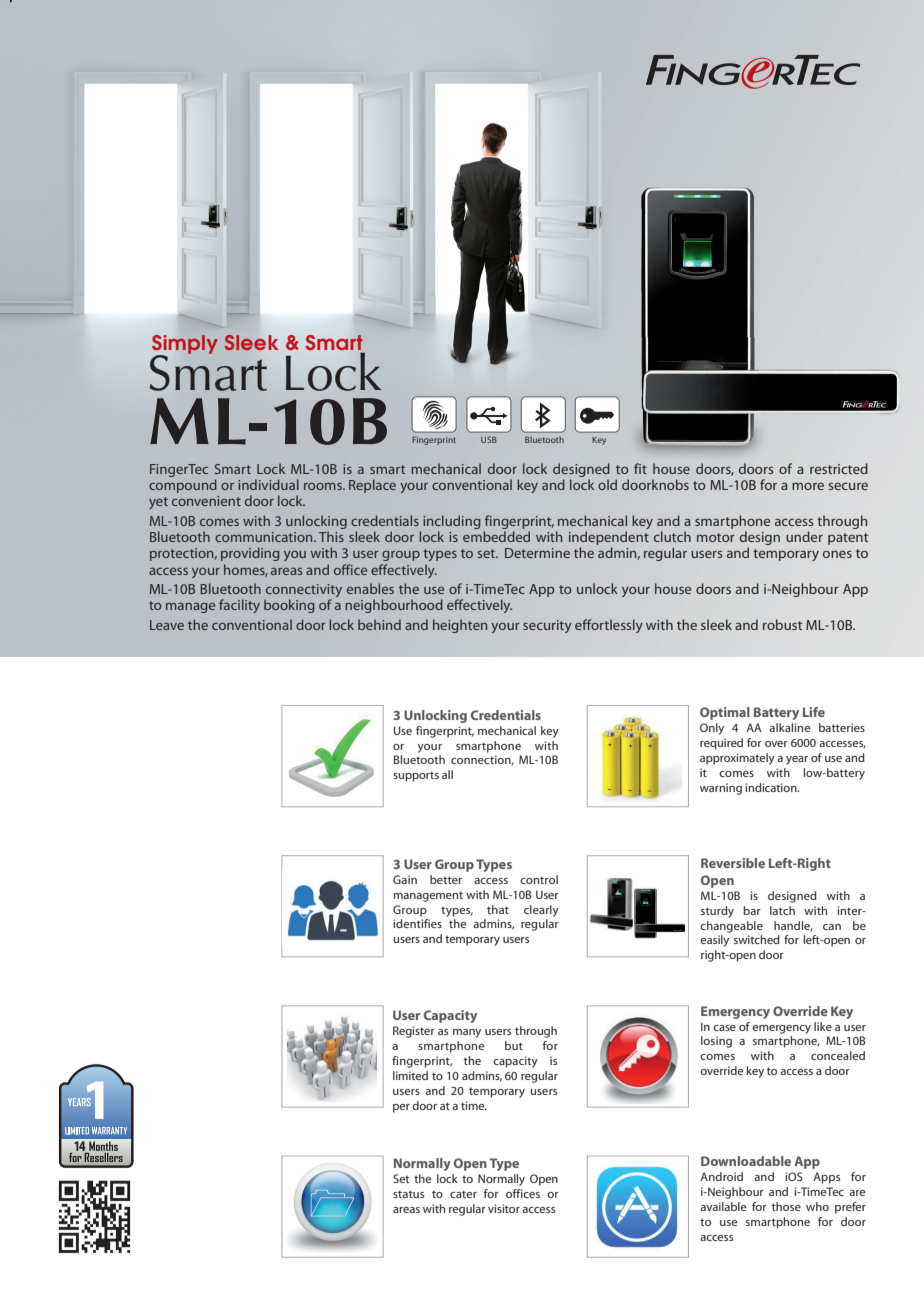 The image size is (924, 1308). I want to click on Simply, so click(185, 345).
